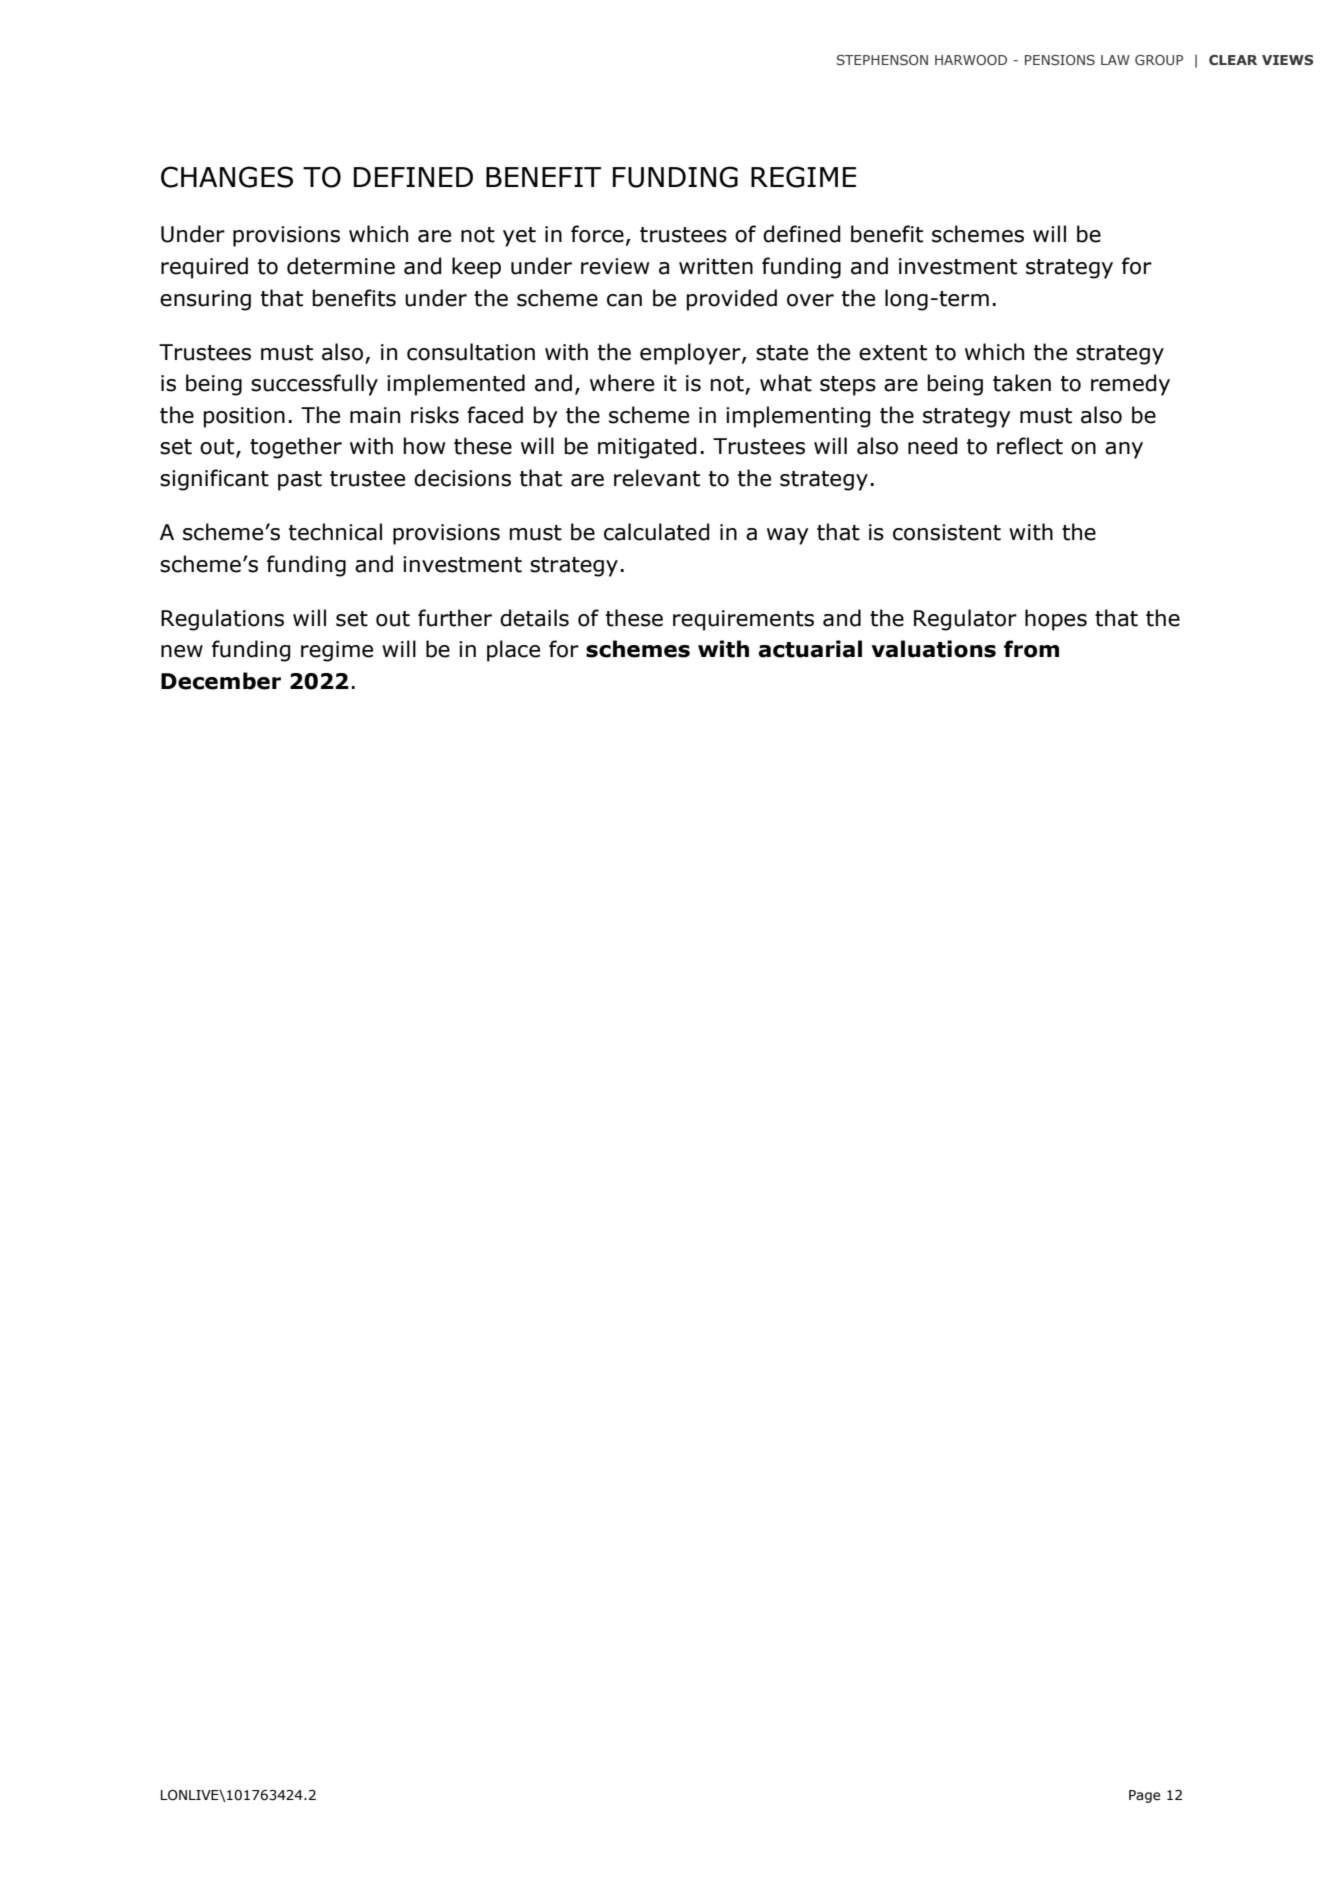  Describe the element at coordinates (810, 649) in the document. I see `actuarial` at that location.
